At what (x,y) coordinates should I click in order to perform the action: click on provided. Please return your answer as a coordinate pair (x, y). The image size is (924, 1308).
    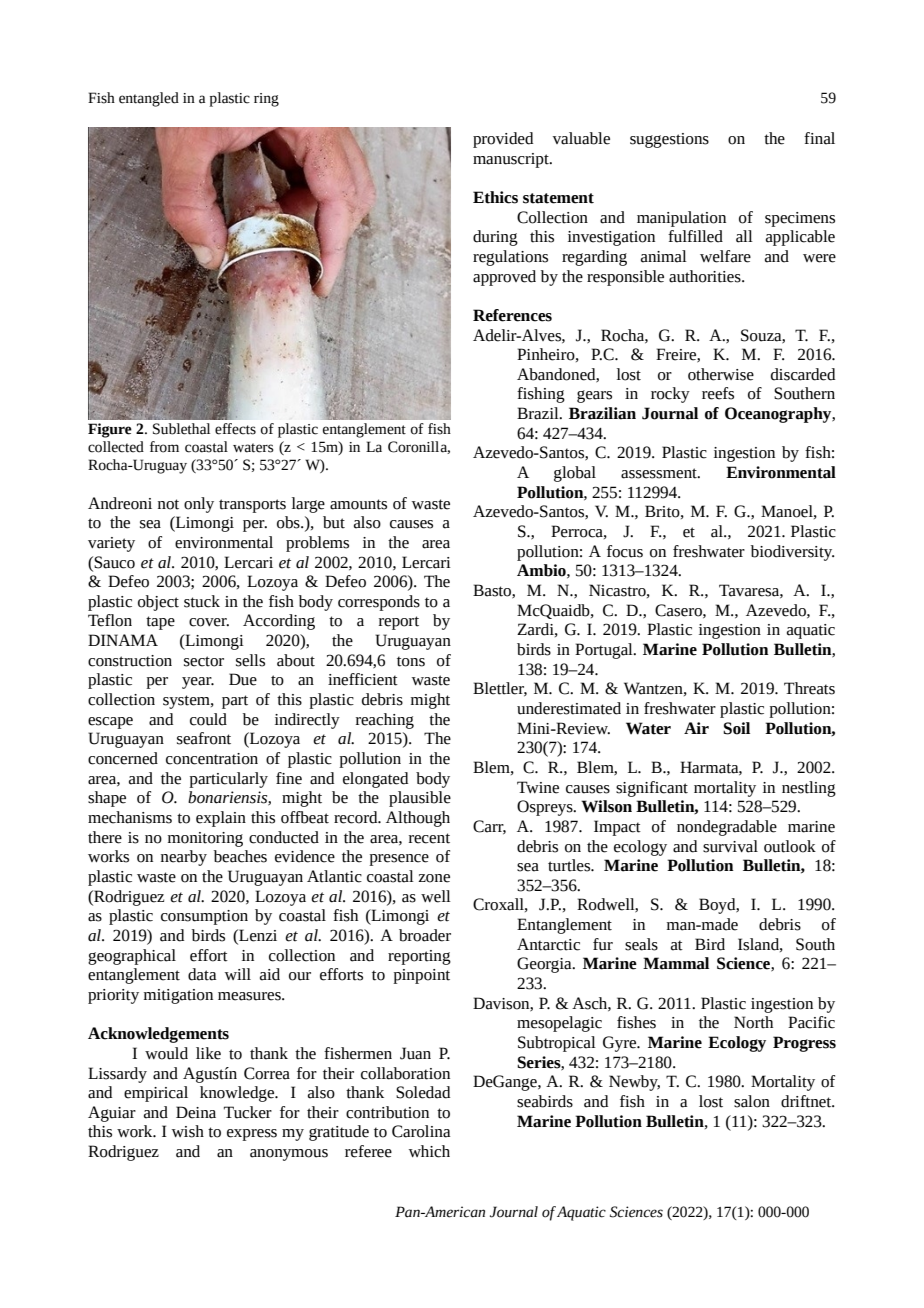
    Looking at the image, I should click on (503, 140).
